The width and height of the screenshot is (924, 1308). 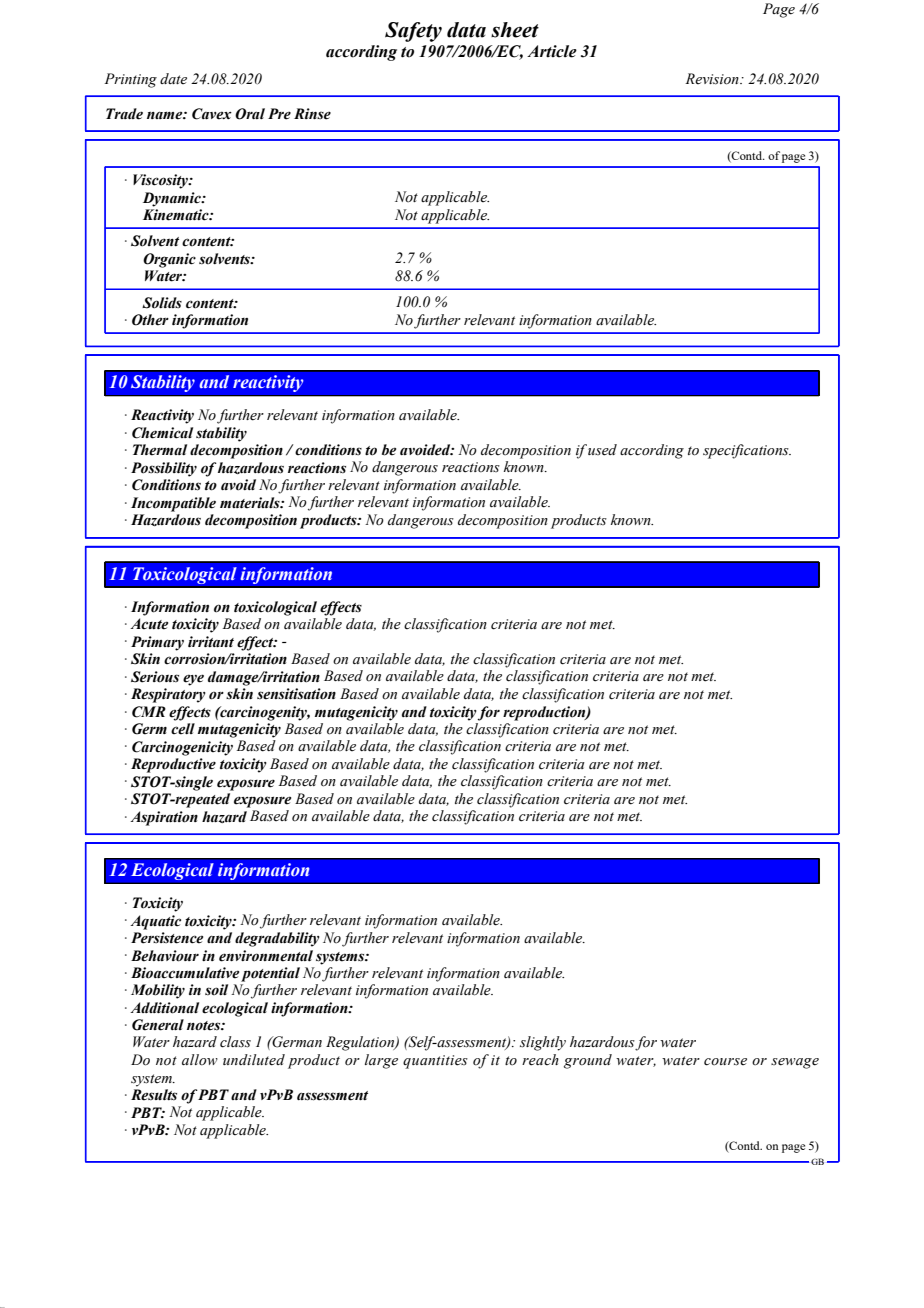 I want to click on environmental, so click(x=266, y=956).
